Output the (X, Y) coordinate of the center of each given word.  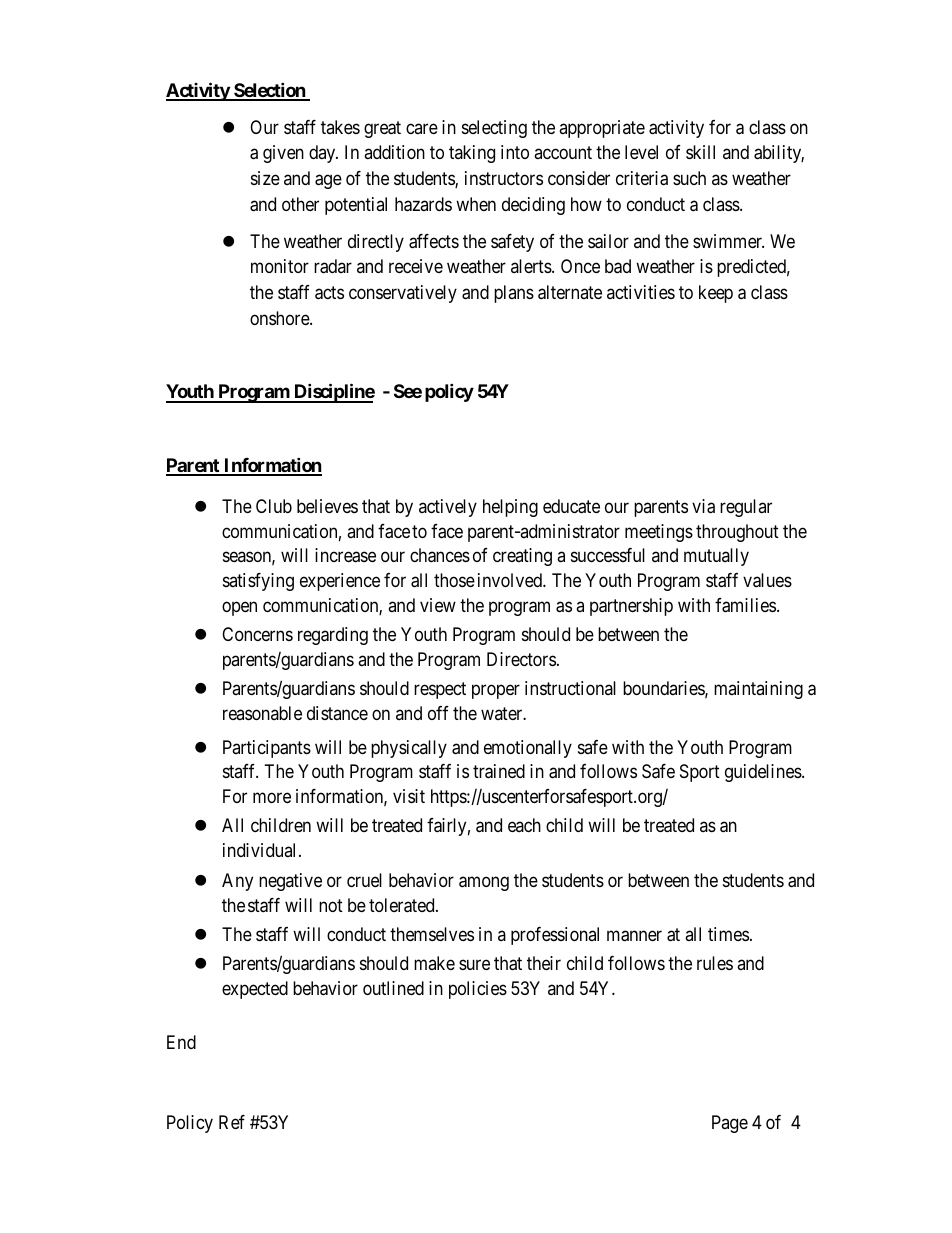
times (728, 934)
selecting (494, 129)
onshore (280, 318)
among (484, 883)
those (454, 580)
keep (716, 294)
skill (700, 152)
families (745, 605)
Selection (269, 91)
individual (261, 850)
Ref (232, 1122)
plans (514, 294)
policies (478, 990)
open (239, 608)
